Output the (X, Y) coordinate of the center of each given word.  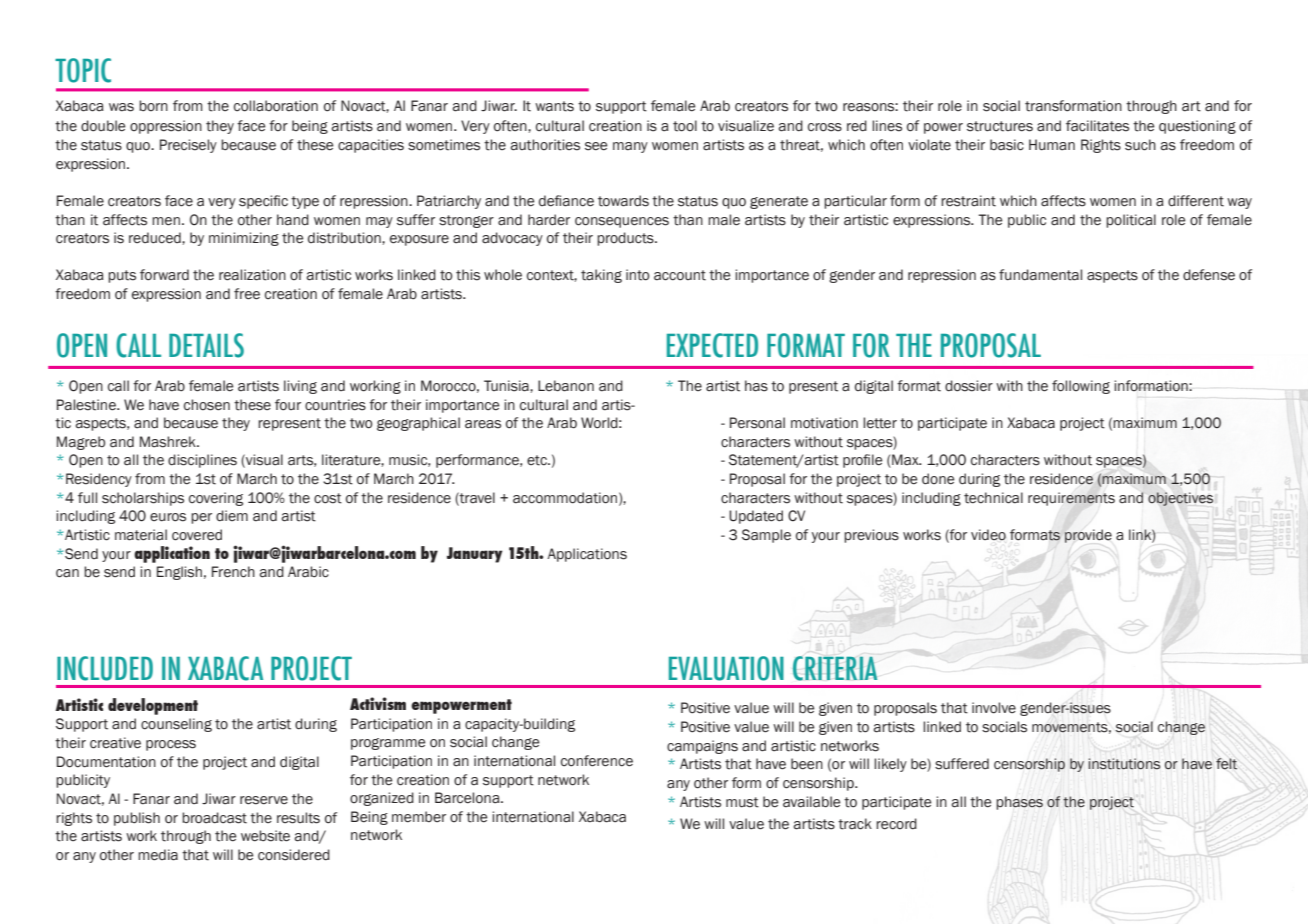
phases (1019, 803)
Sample (766, 536)
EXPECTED (712, 345)
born (153, 106)
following (1081, 387)
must (742, 802)
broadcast (214, 818)
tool (685, 126)
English (179, 573)
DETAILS (206, 345)
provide (1088, 536)
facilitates (1097, 126)
